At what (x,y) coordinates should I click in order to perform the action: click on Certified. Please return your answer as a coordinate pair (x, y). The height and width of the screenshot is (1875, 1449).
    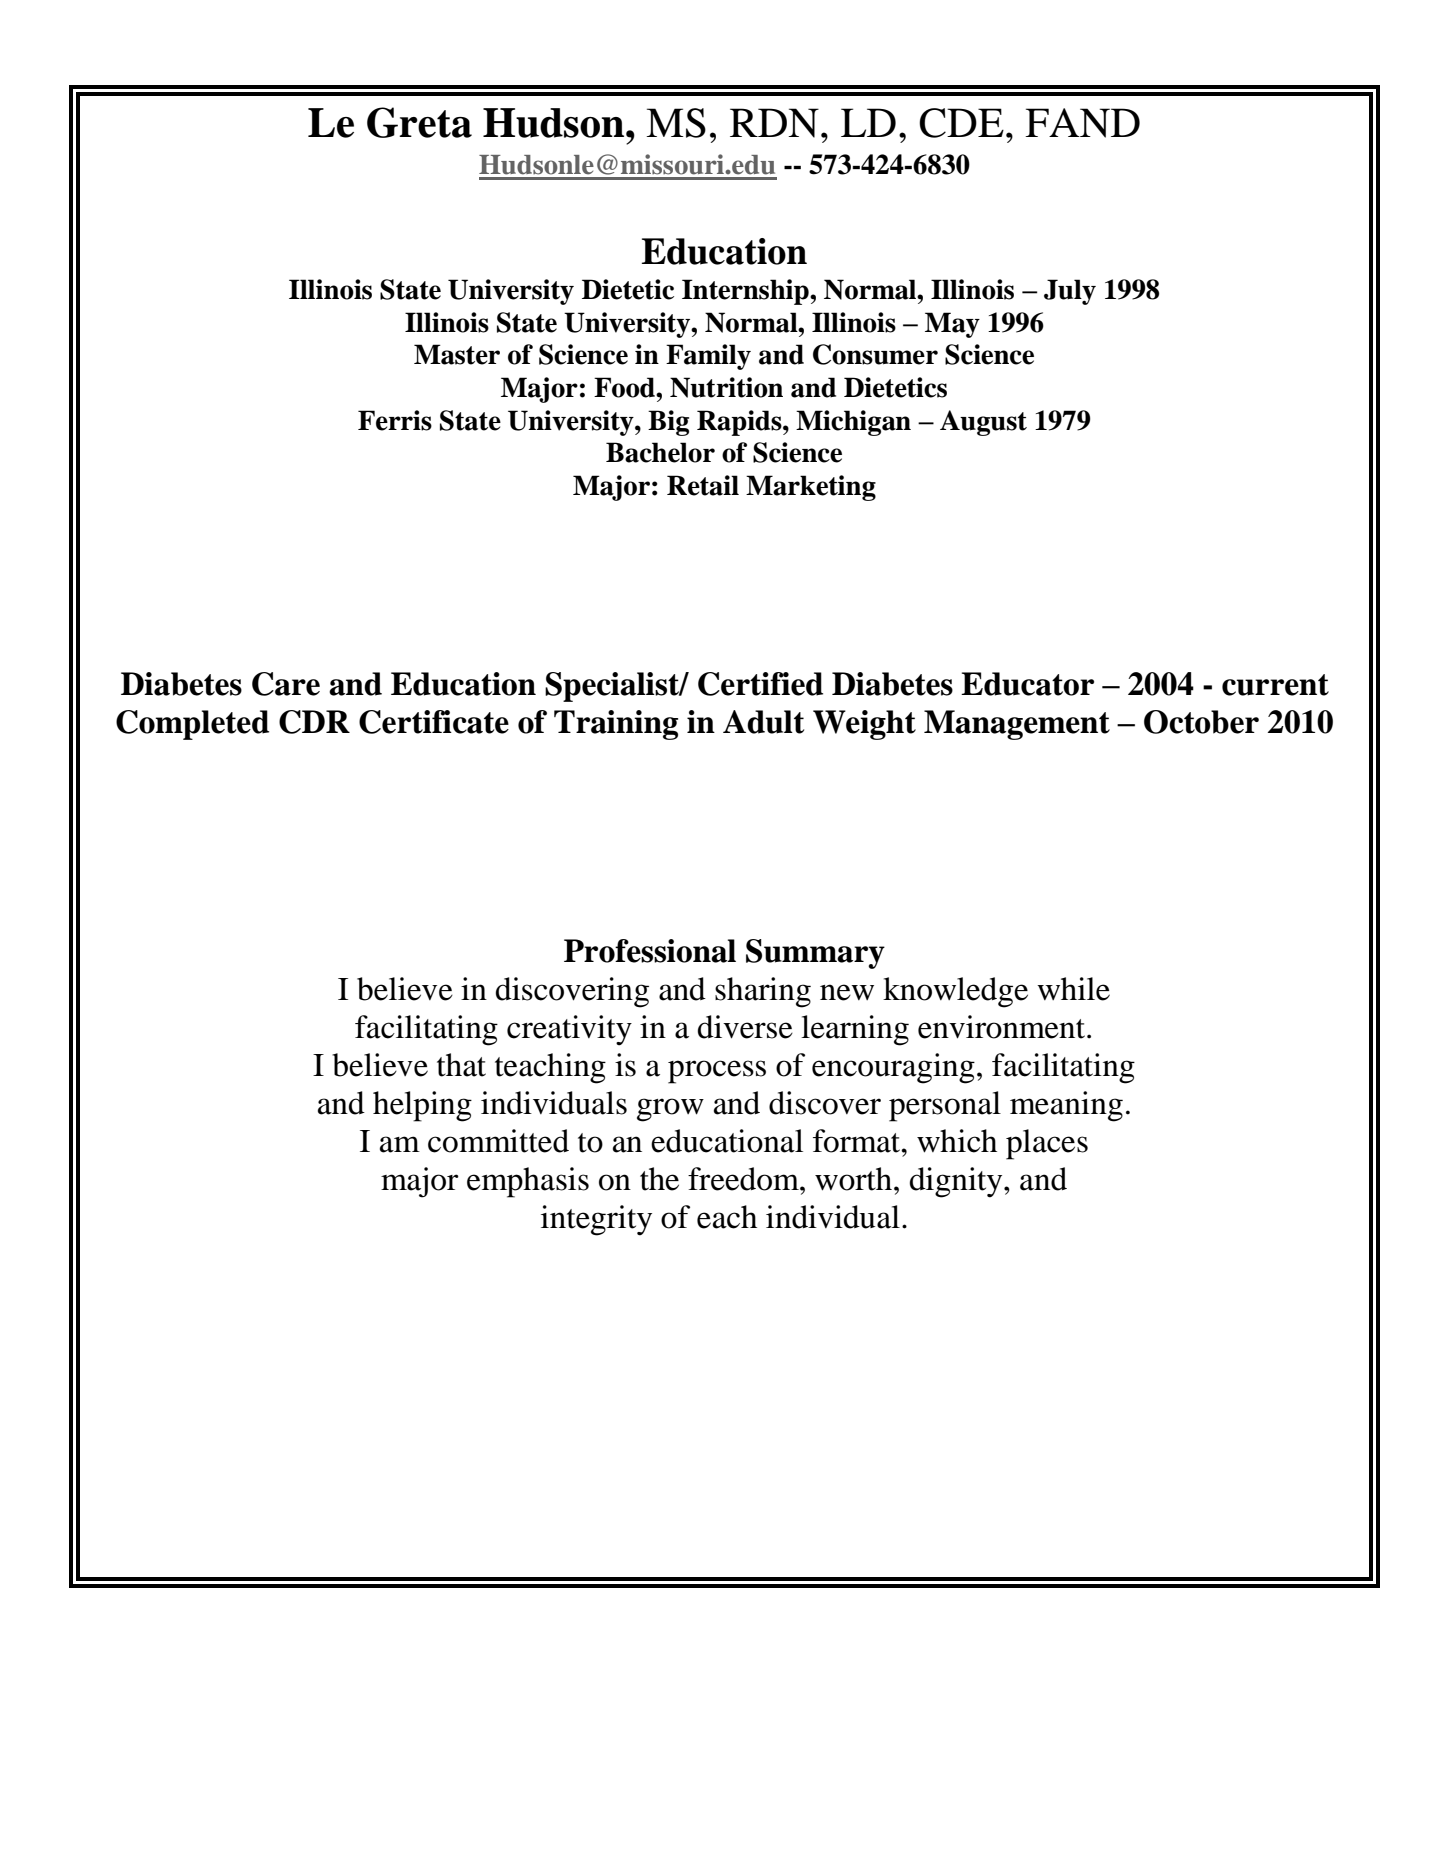
    Looking at the image, I should click on (760, 684).
